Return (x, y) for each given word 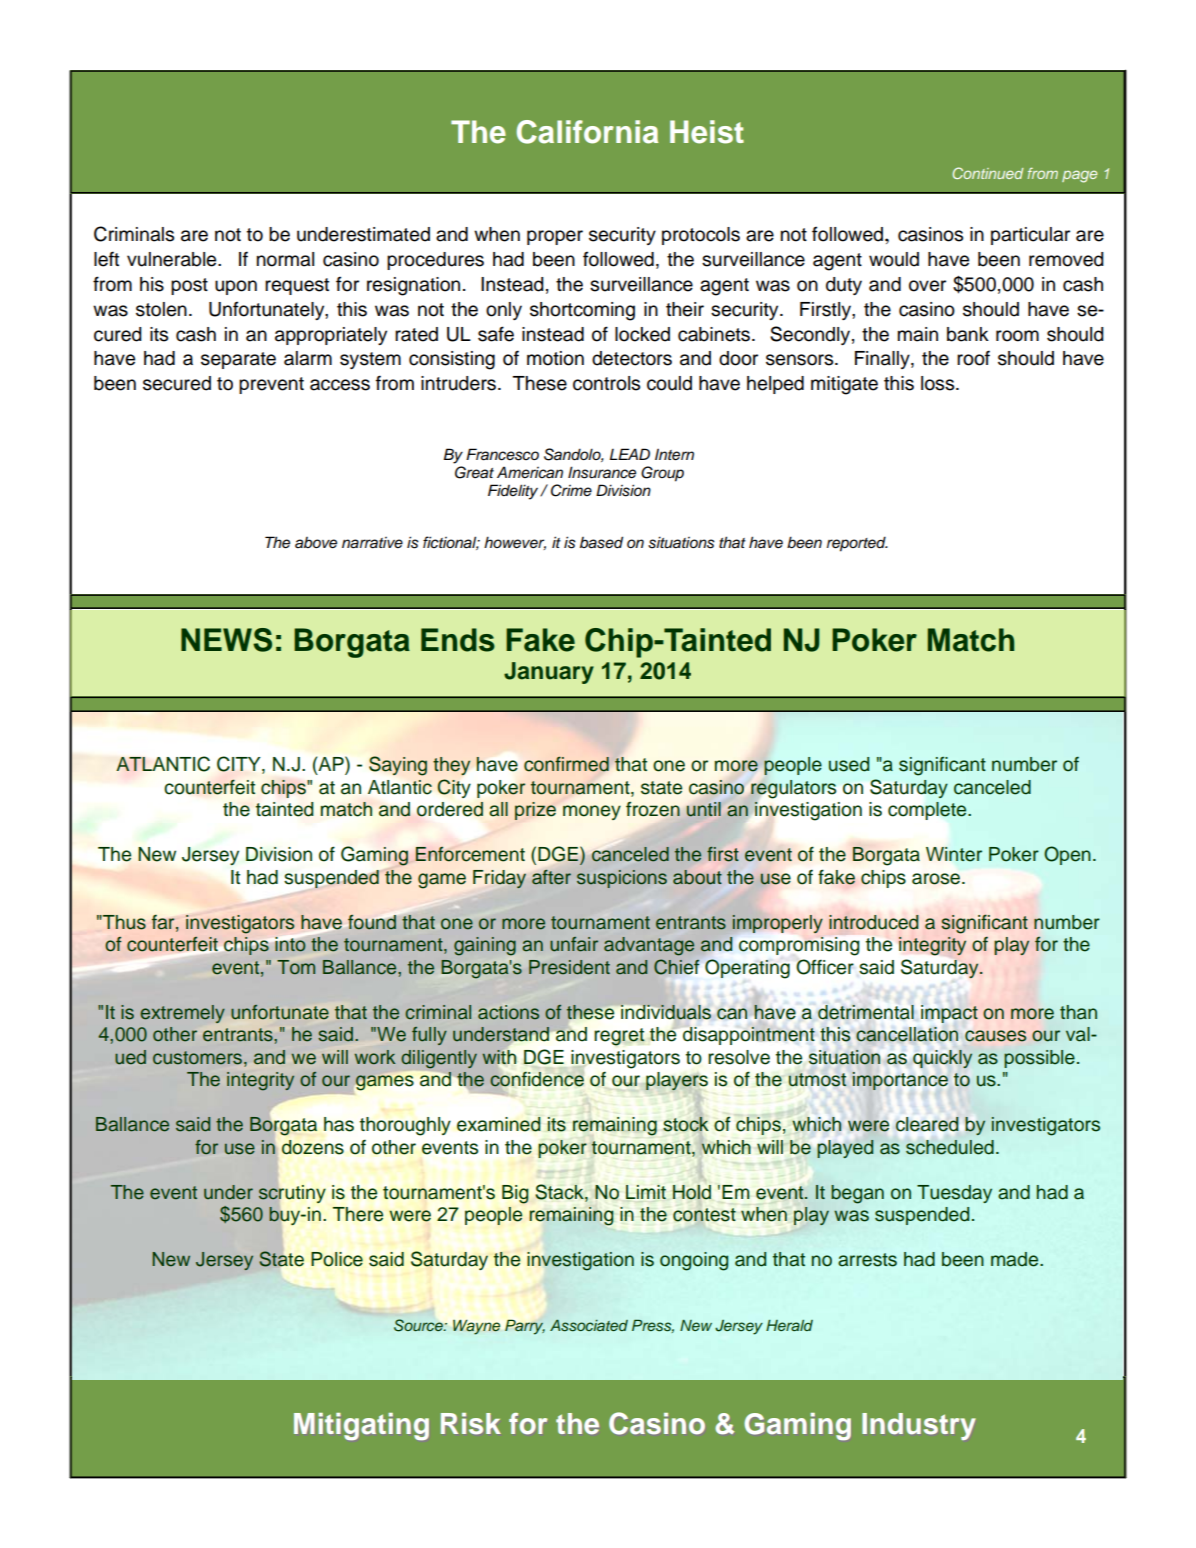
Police (337, 1259)
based (601, 542)
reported (857, 544)
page (1079, 176)
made (1016, 1259)
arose (936, 879)
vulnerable (173, 259)
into (290, 944)
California (587, 132)
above (316, 543)
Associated (589, 1325)
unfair (574, 944)
